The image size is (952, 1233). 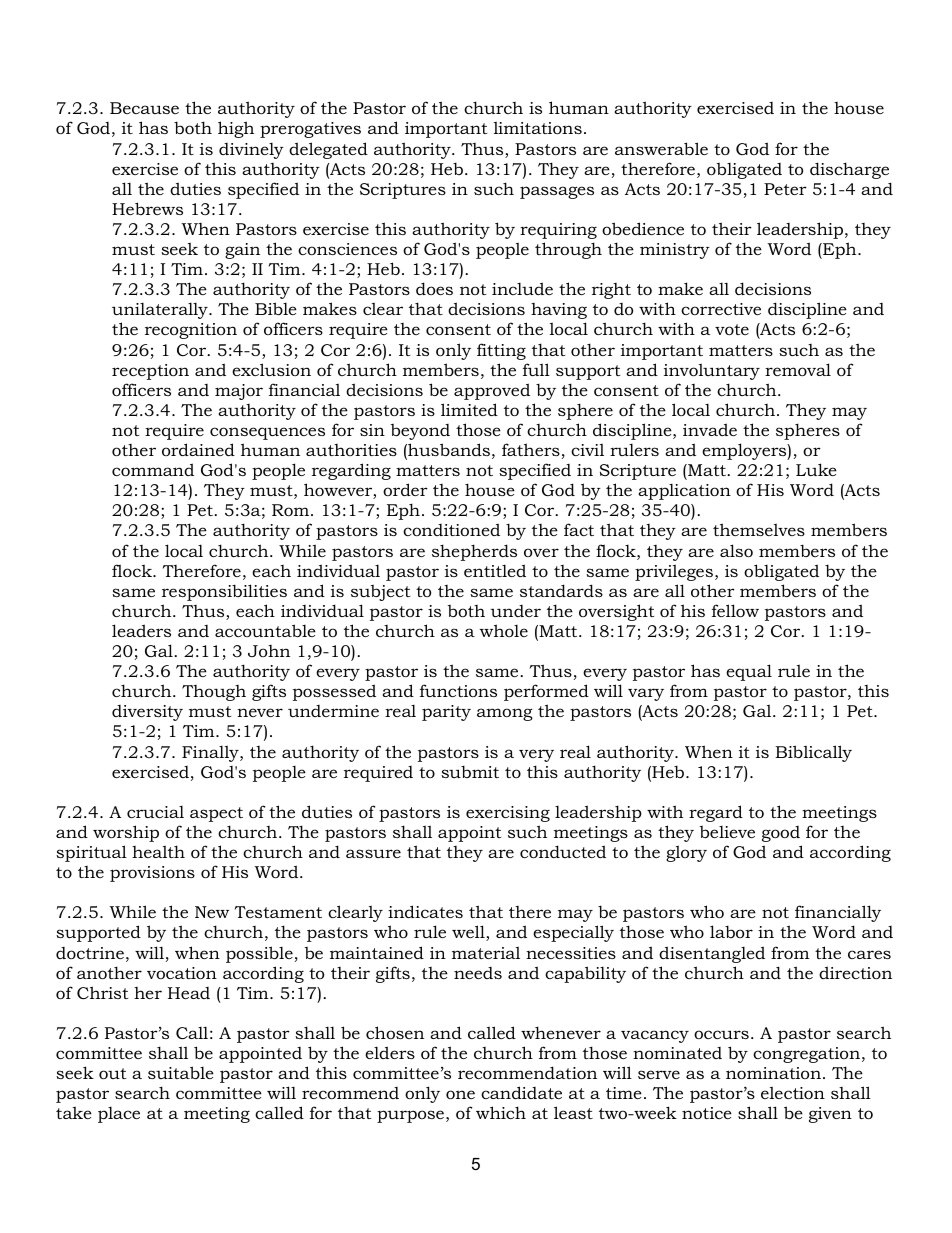 I want to click on provisions, so click(x=152, y=874).
